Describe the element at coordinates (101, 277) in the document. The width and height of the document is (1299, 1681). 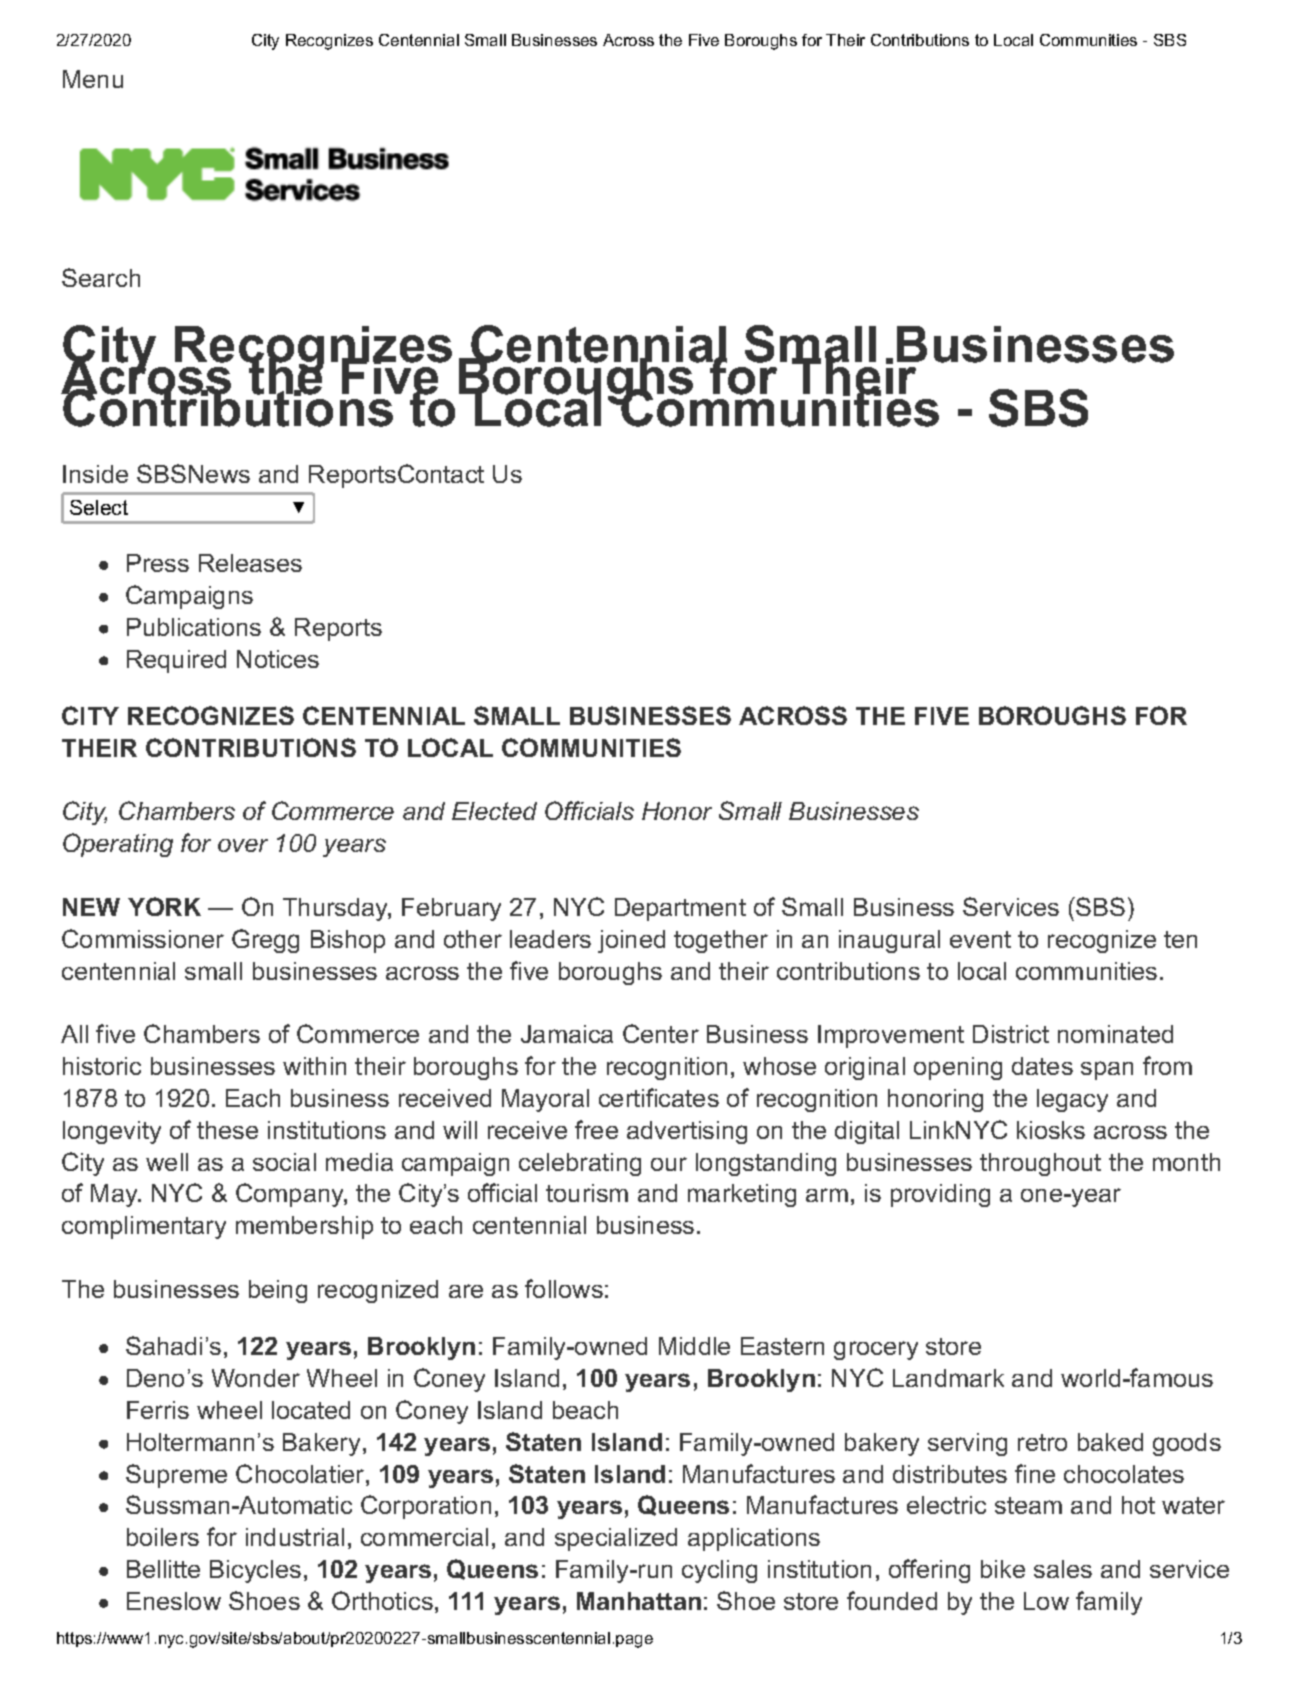
I see `Search` at that location.
